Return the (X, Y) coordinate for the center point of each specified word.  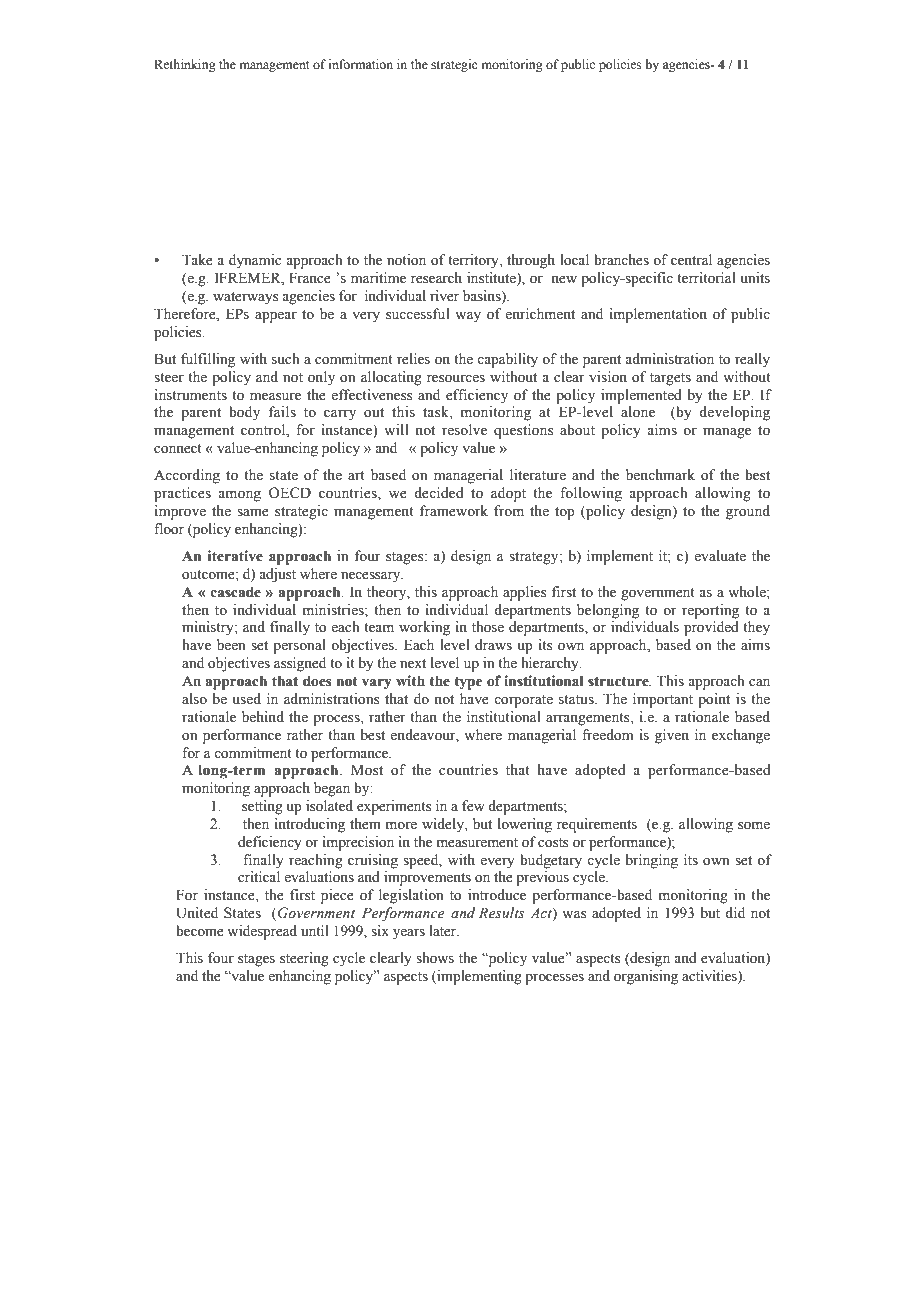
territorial (706, 278)
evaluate (720, 555)
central (691, 260)
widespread (262, 932)
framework (454, 511)
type (468, 683)
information (360, 64)
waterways (245, 298)
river (444, 296)
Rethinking (185, 65)
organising (646, 977)
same (253, 513)
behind (263, 716)
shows (435, 958)
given (672, 736)
